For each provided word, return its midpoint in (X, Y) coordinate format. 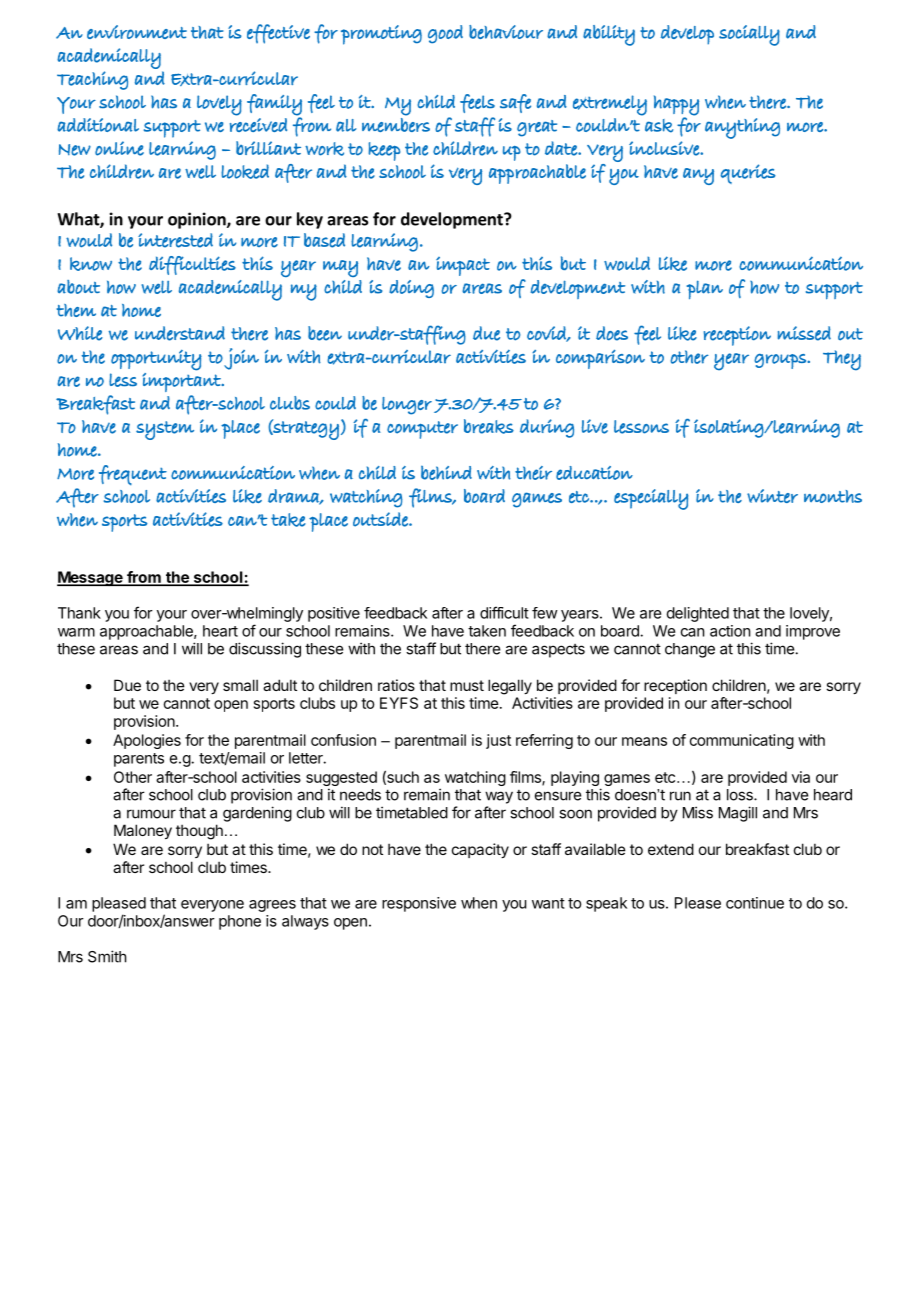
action (730, 631)
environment (137, 32)
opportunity (156, 360)
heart (220, 631)
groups (781, 361)
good (445, 34)
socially (749, 35)
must (467, 685)
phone (240, 922)
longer (407, 406)
